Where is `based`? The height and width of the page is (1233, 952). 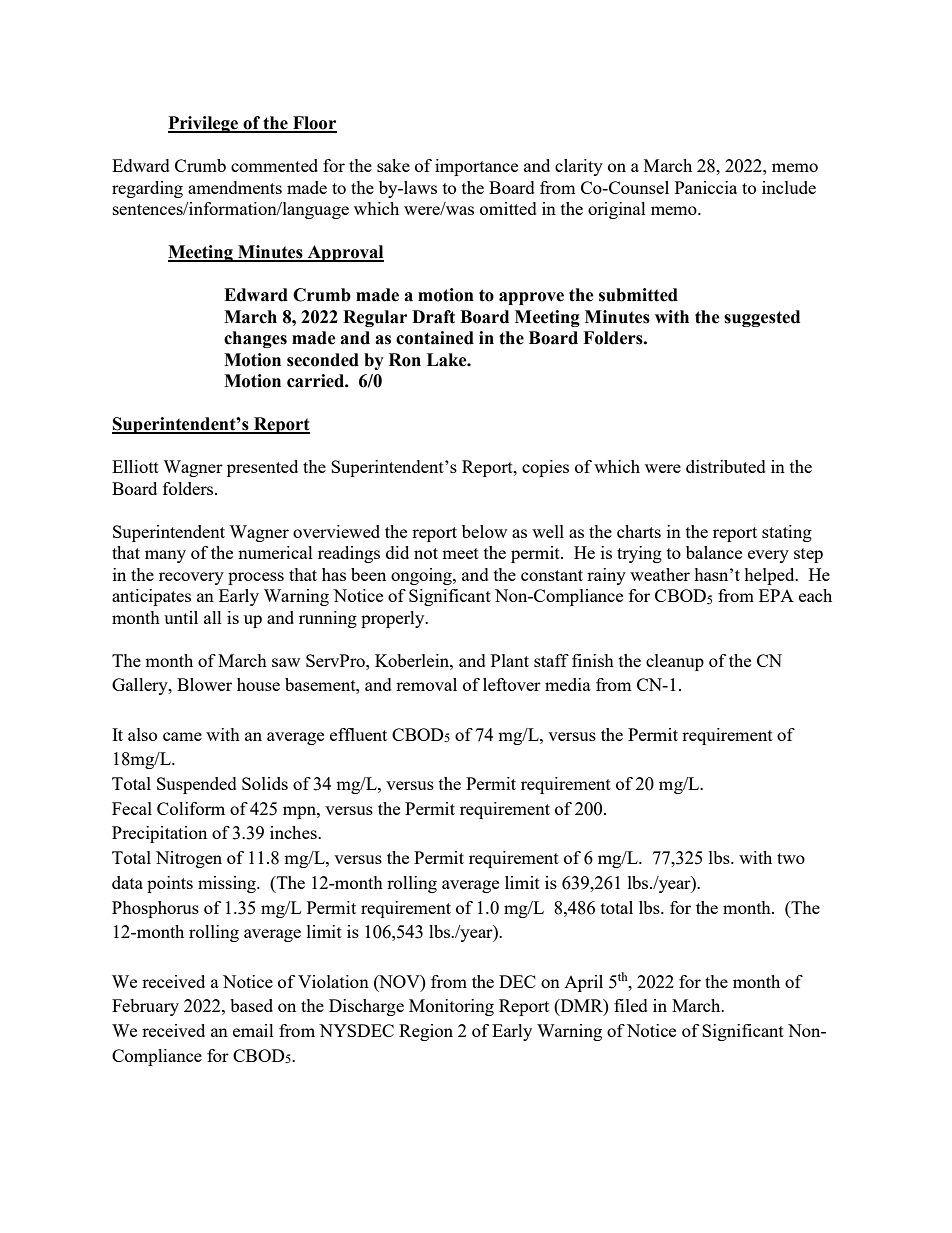
based is located at coordinates (251, 1005).
